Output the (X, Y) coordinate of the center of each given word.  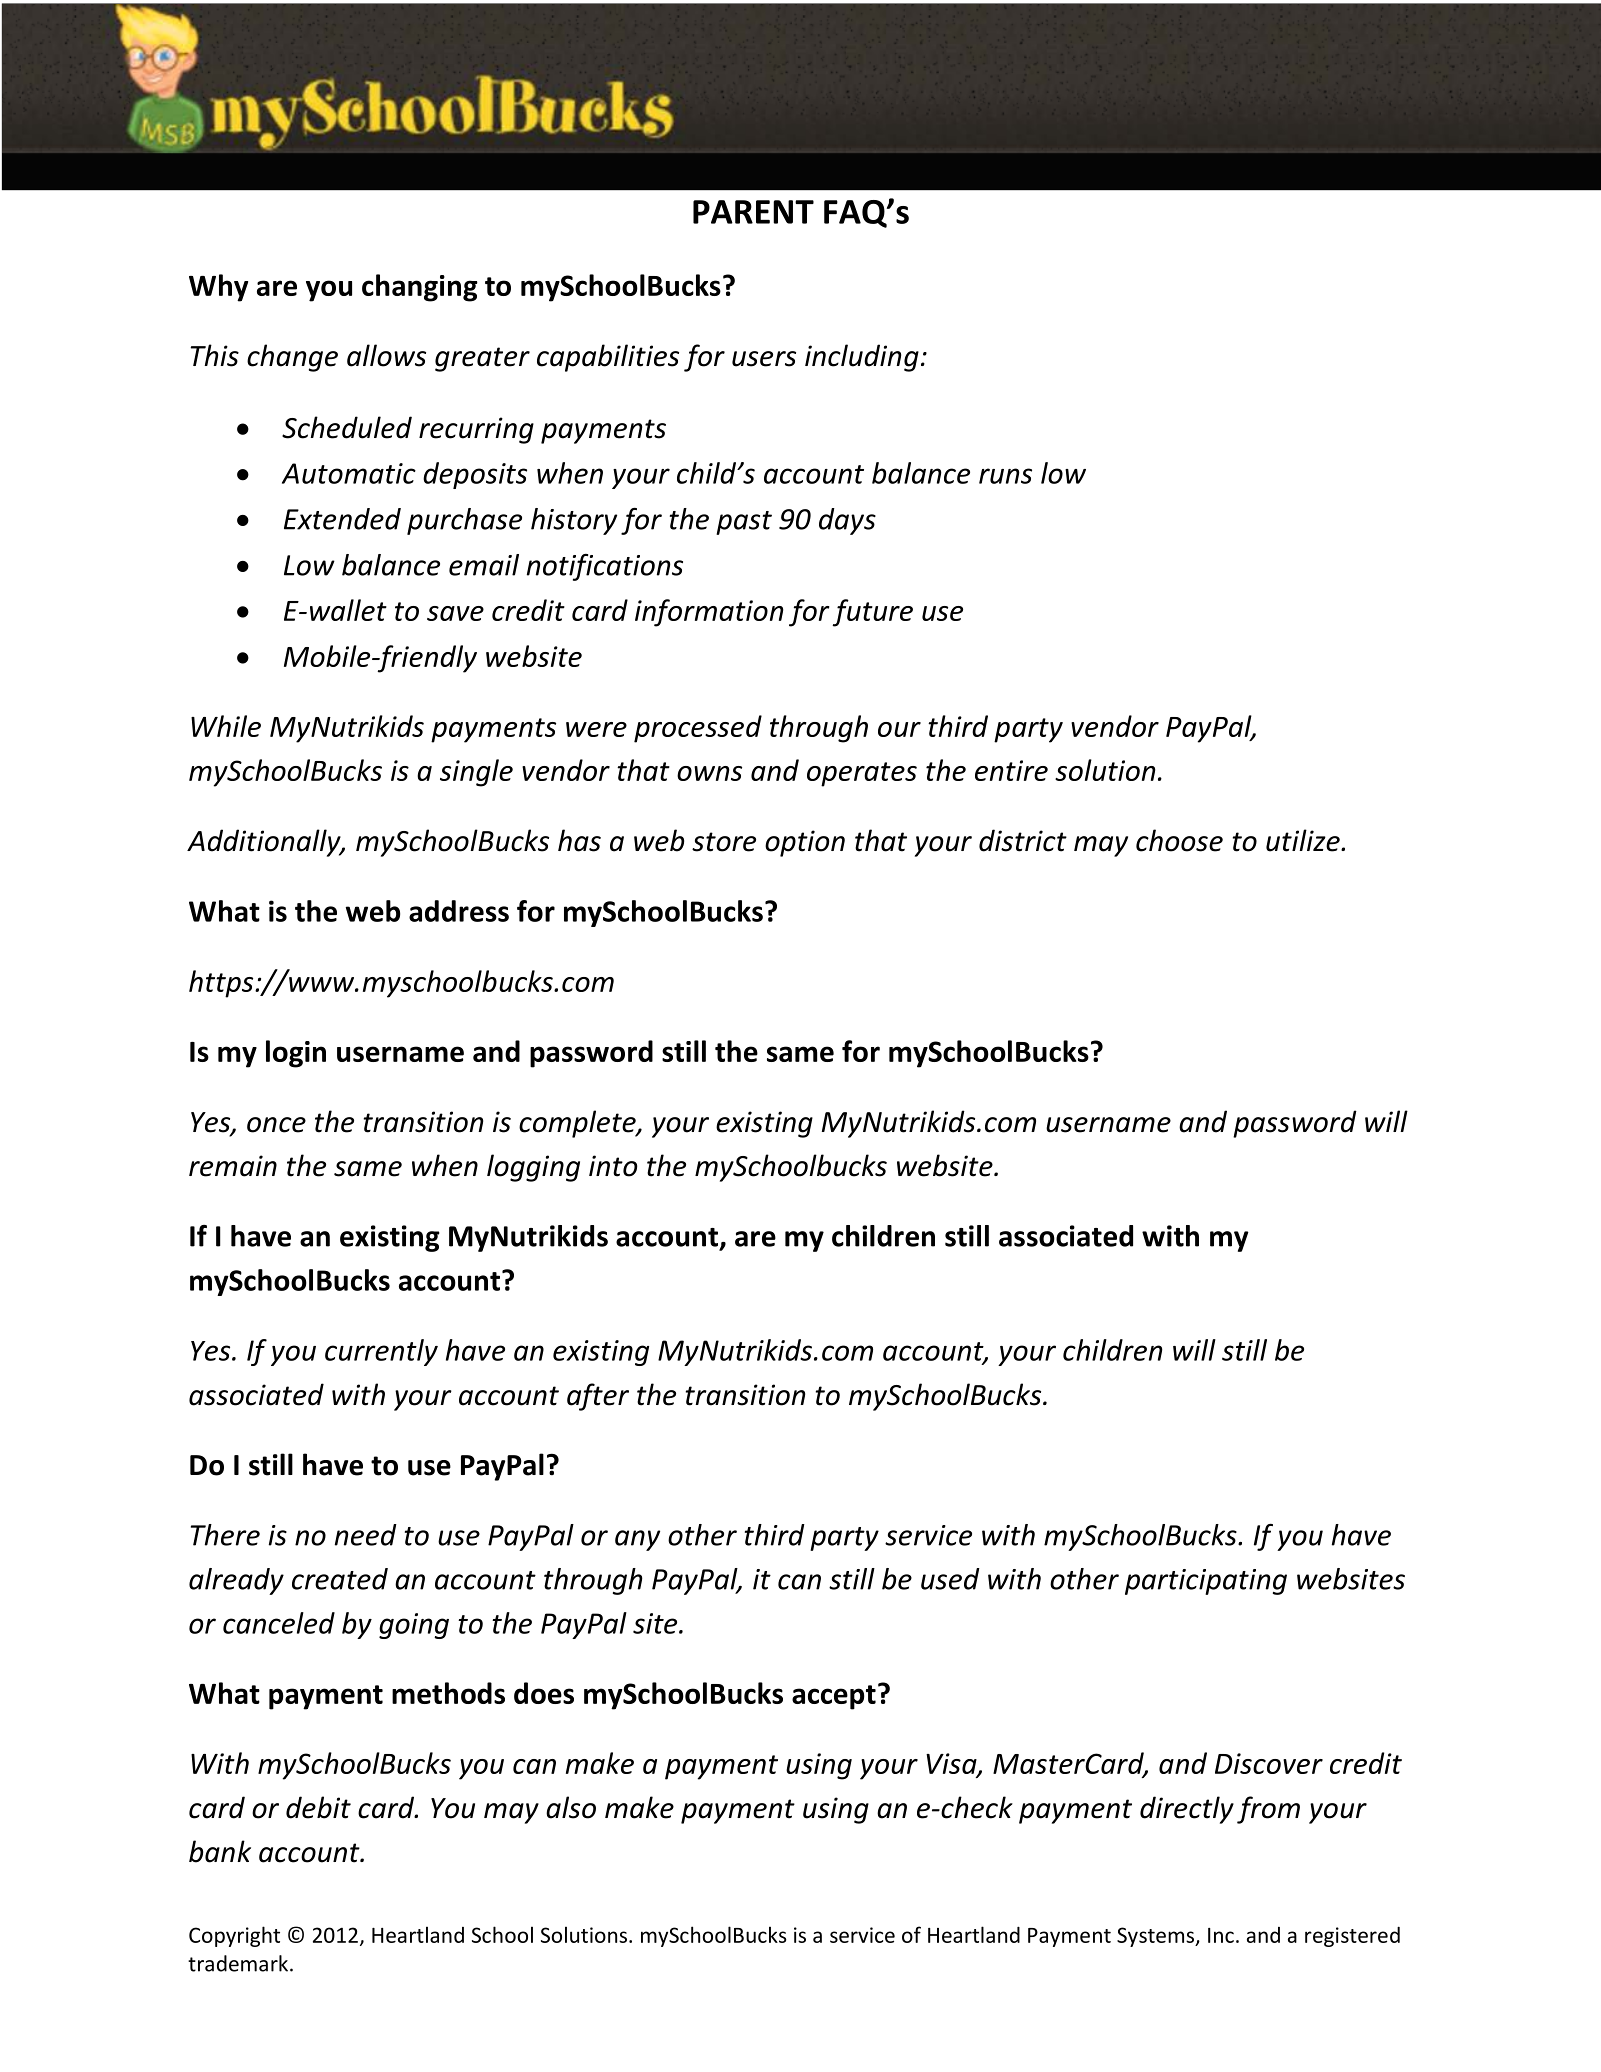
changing (420, 288)
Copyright (234, 1936)
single (476, 773)
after (598, 1397)
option (805, 843)
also (571, 1807)
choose (1179, 840)
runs (1005, 476)
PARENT (753, 212)
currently (381, 1352)
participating (1206, 1582)
